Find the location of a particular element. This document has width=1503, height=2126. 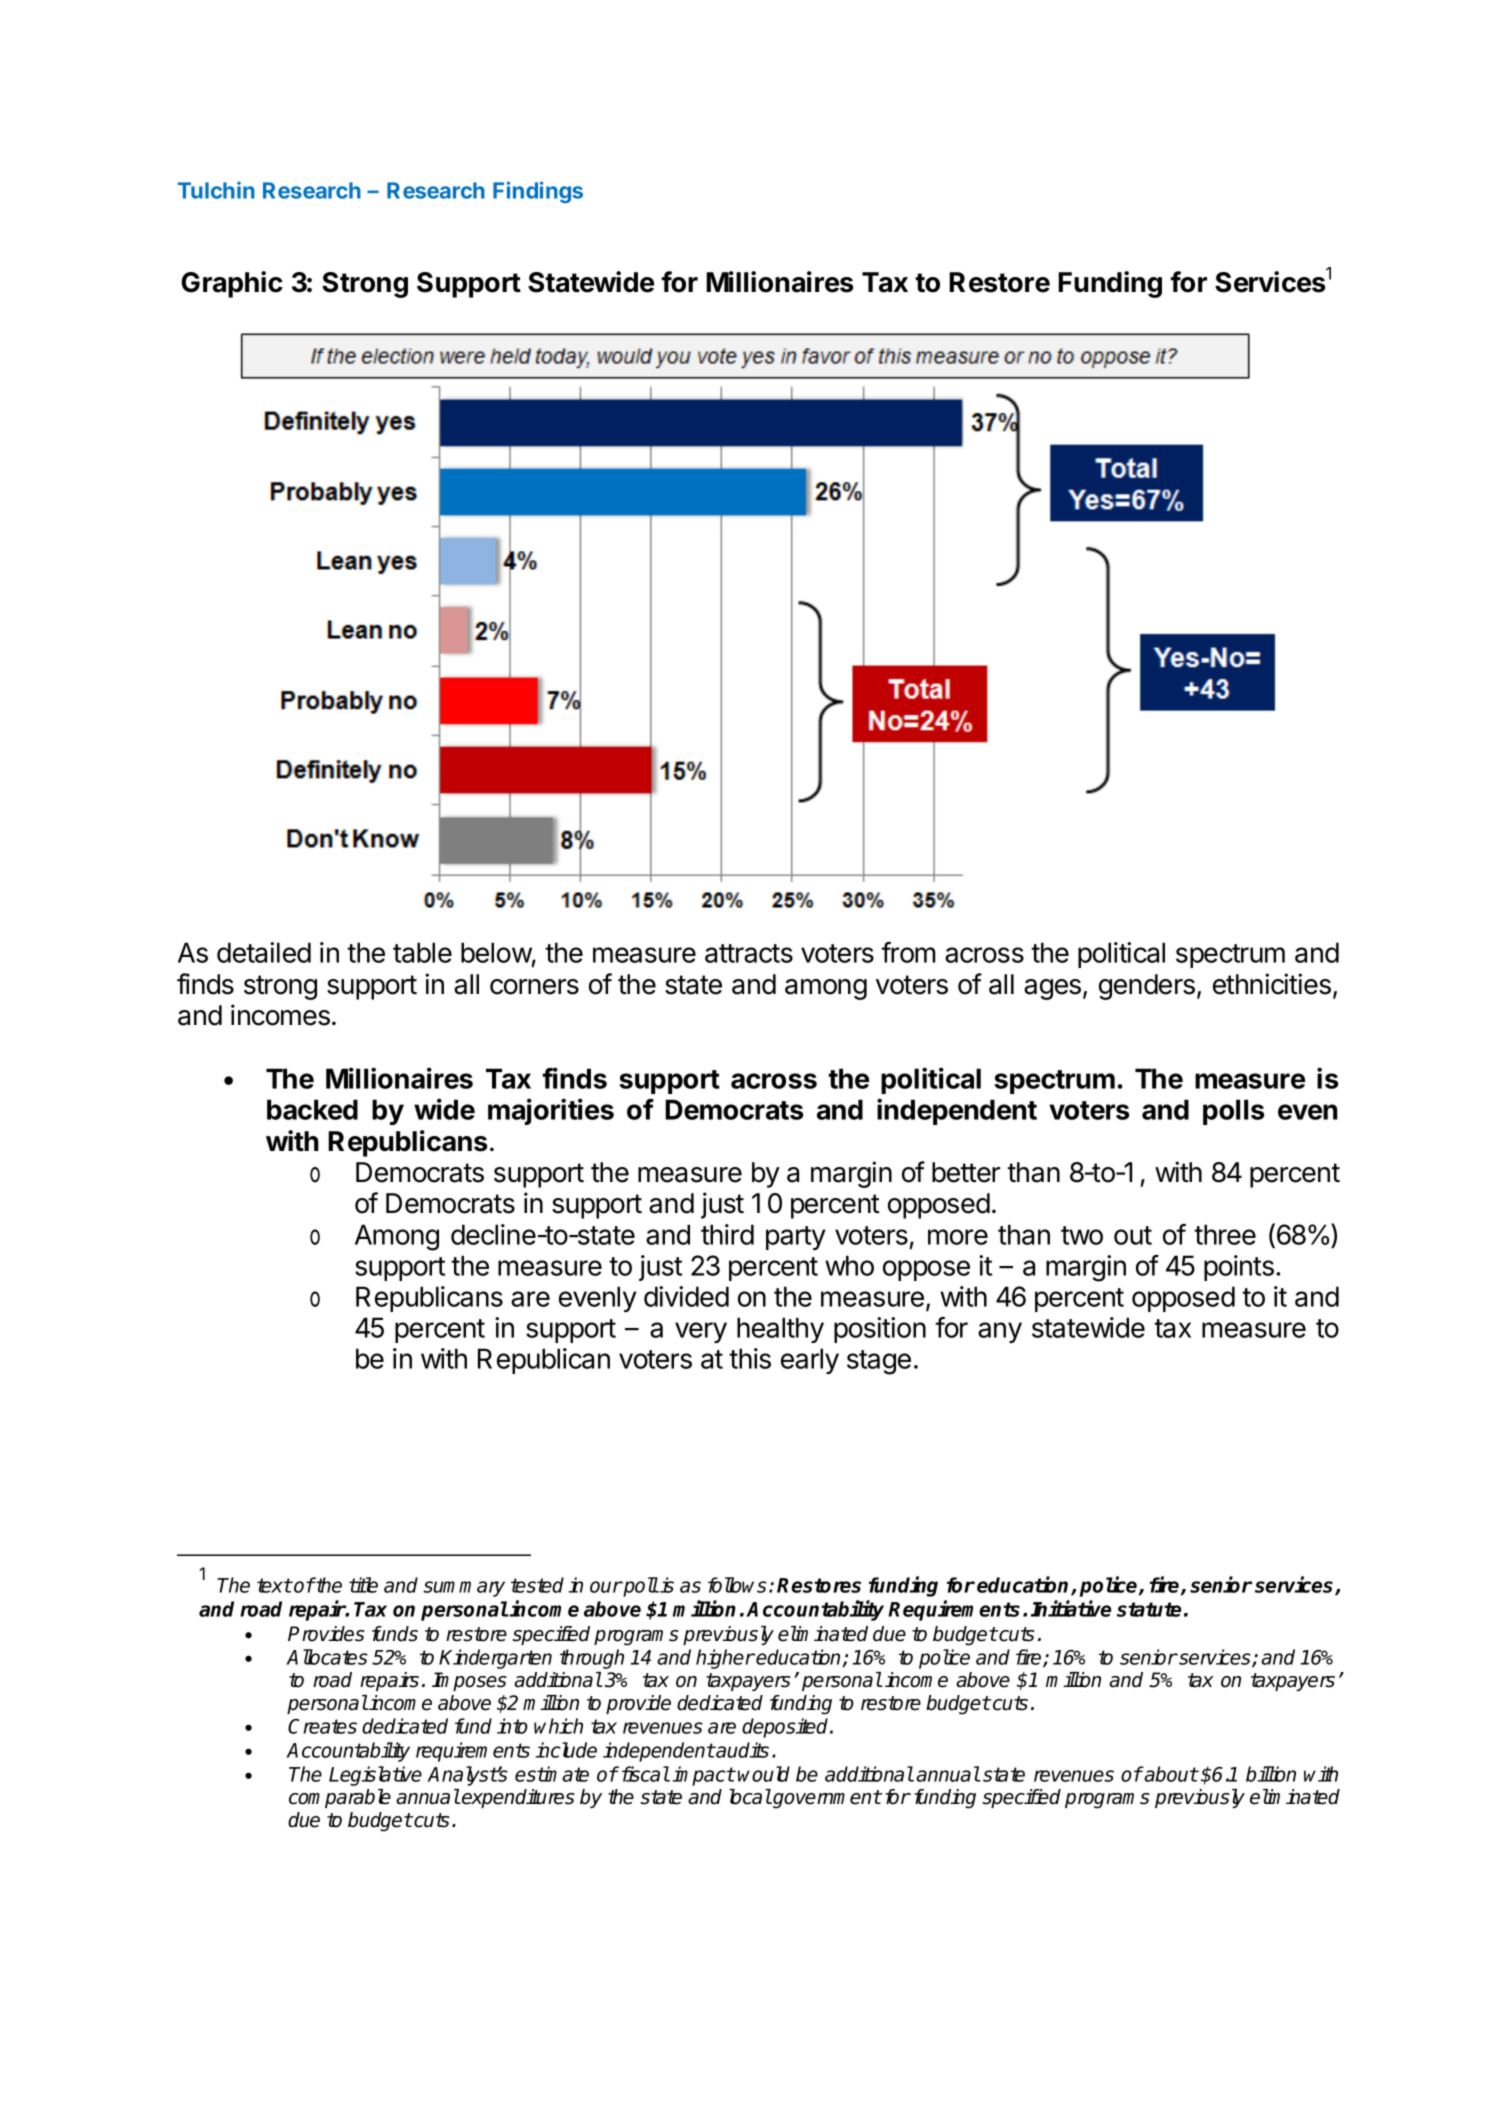

table is located at coordinates (422, 952).
